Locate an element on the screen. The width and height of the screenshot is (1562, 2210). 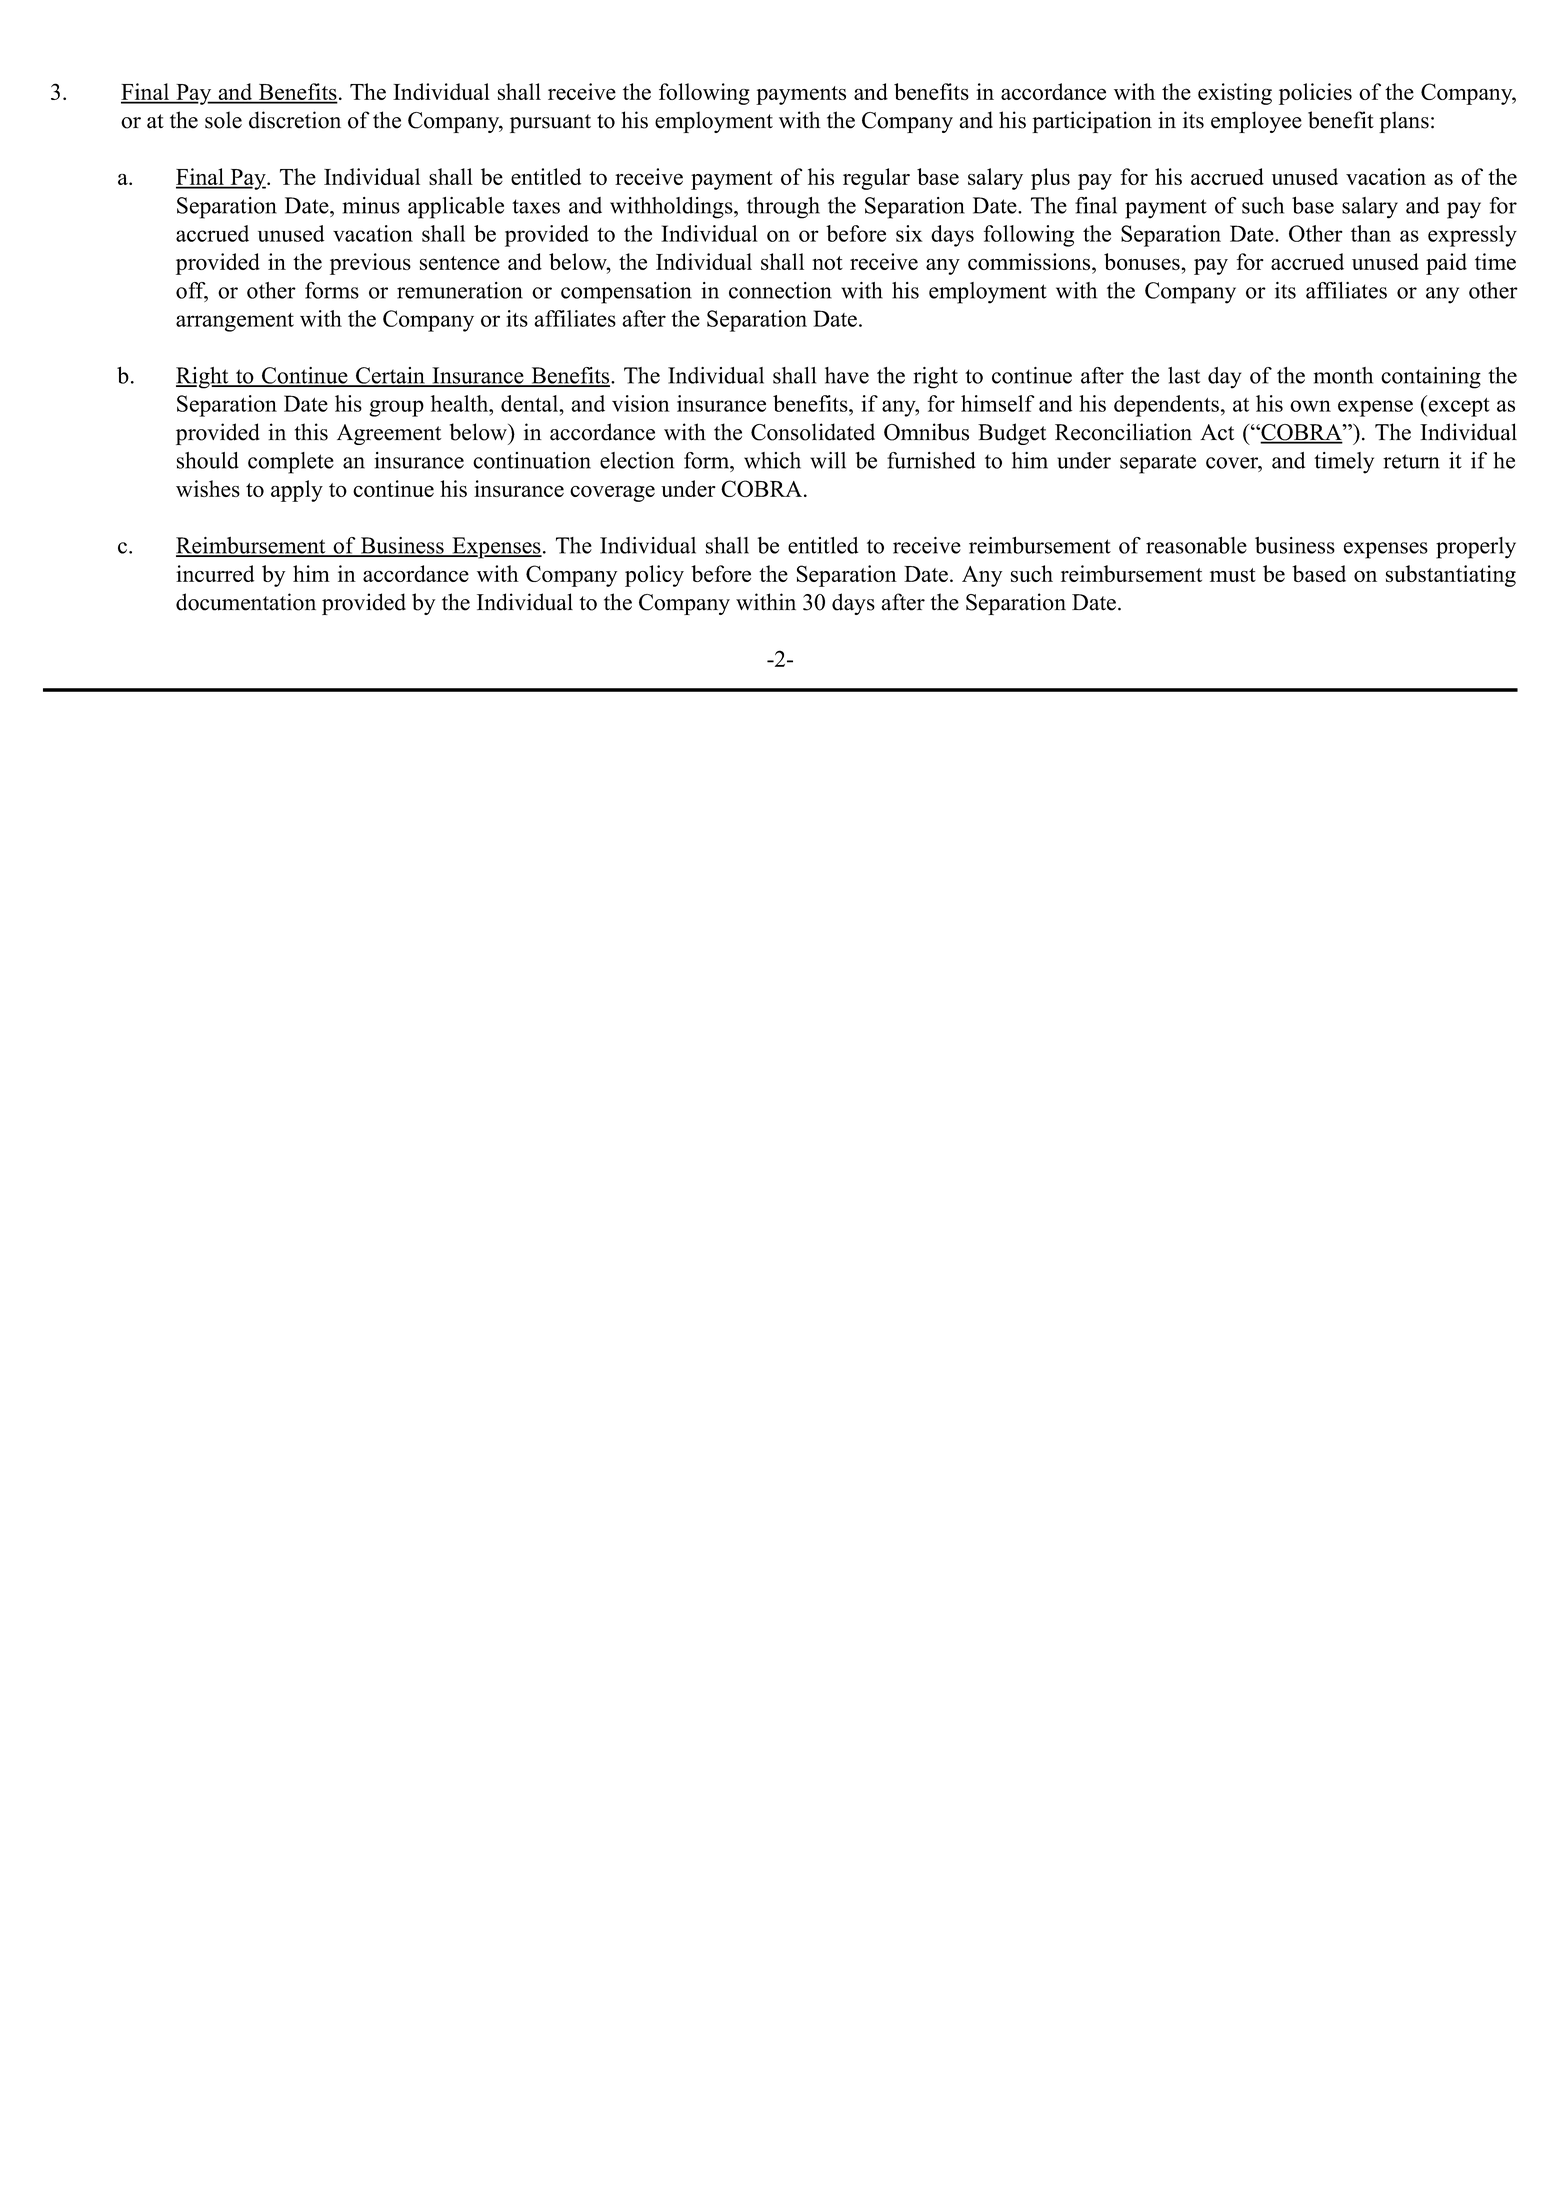
paid is located at coordinates (1446, 264).
